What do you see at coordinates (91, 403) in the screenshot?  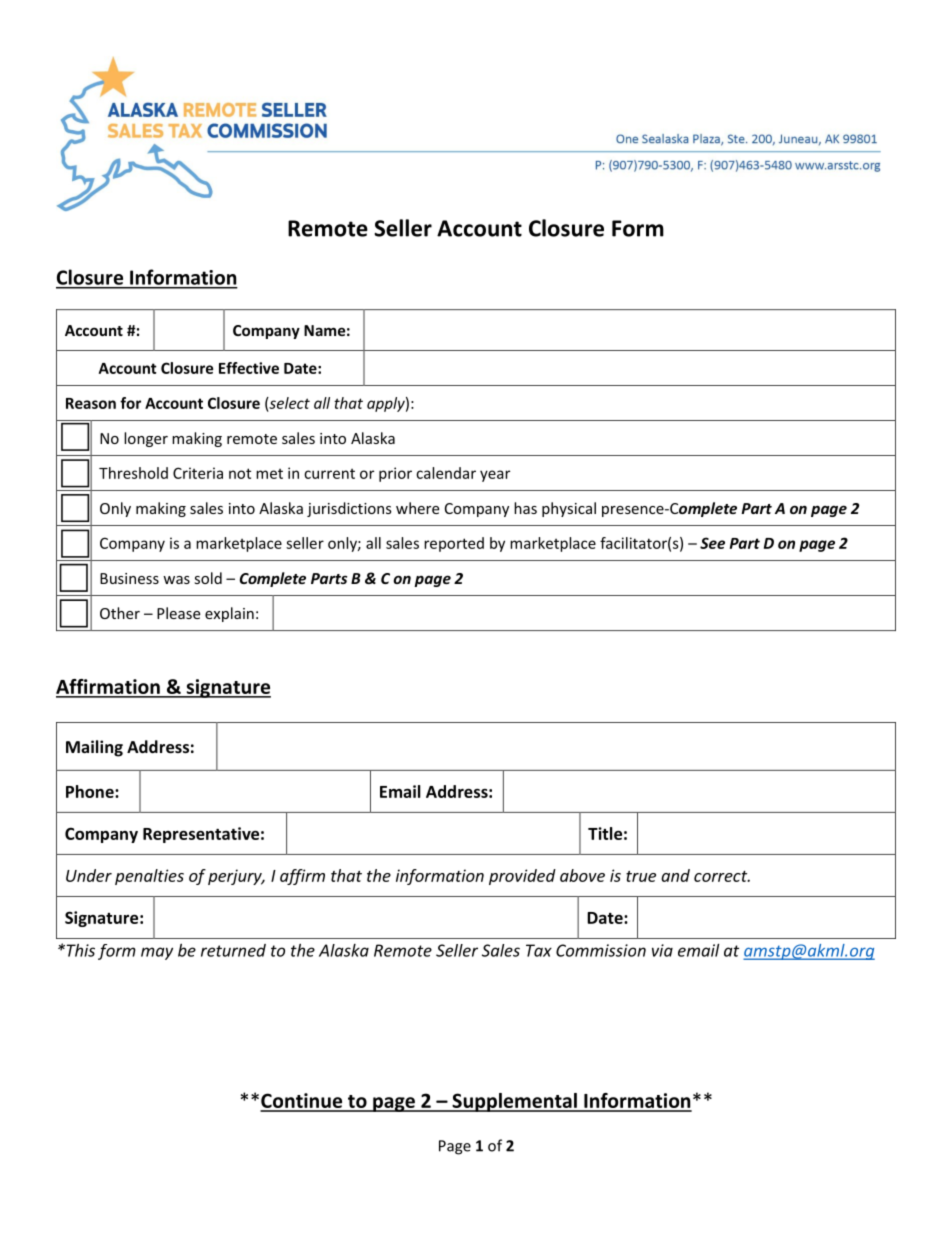 I see `Reason` at bounding box center [91, 403].
